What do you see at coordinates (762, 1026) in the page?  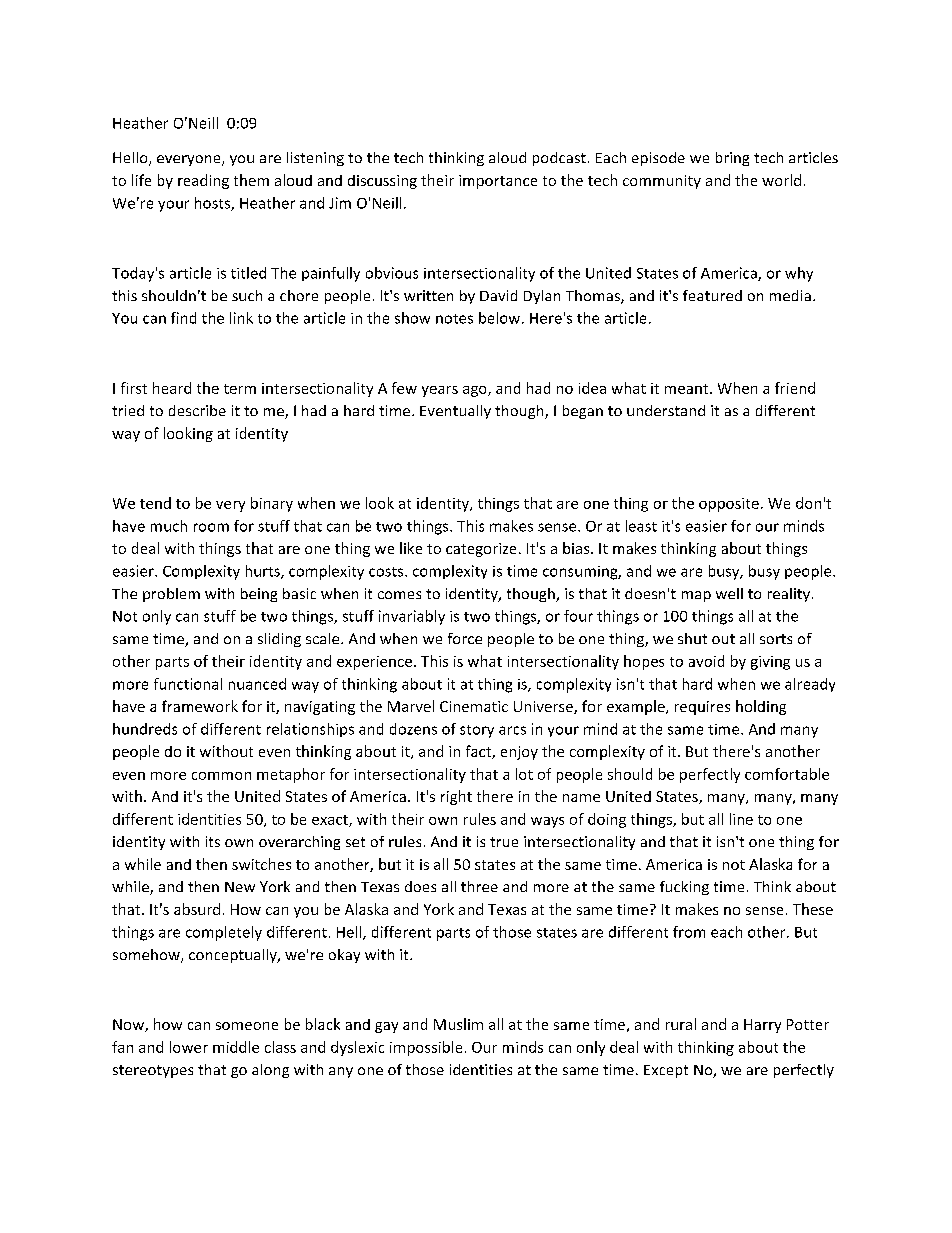 I see `Harry` at bounding box center [762, 1026].
